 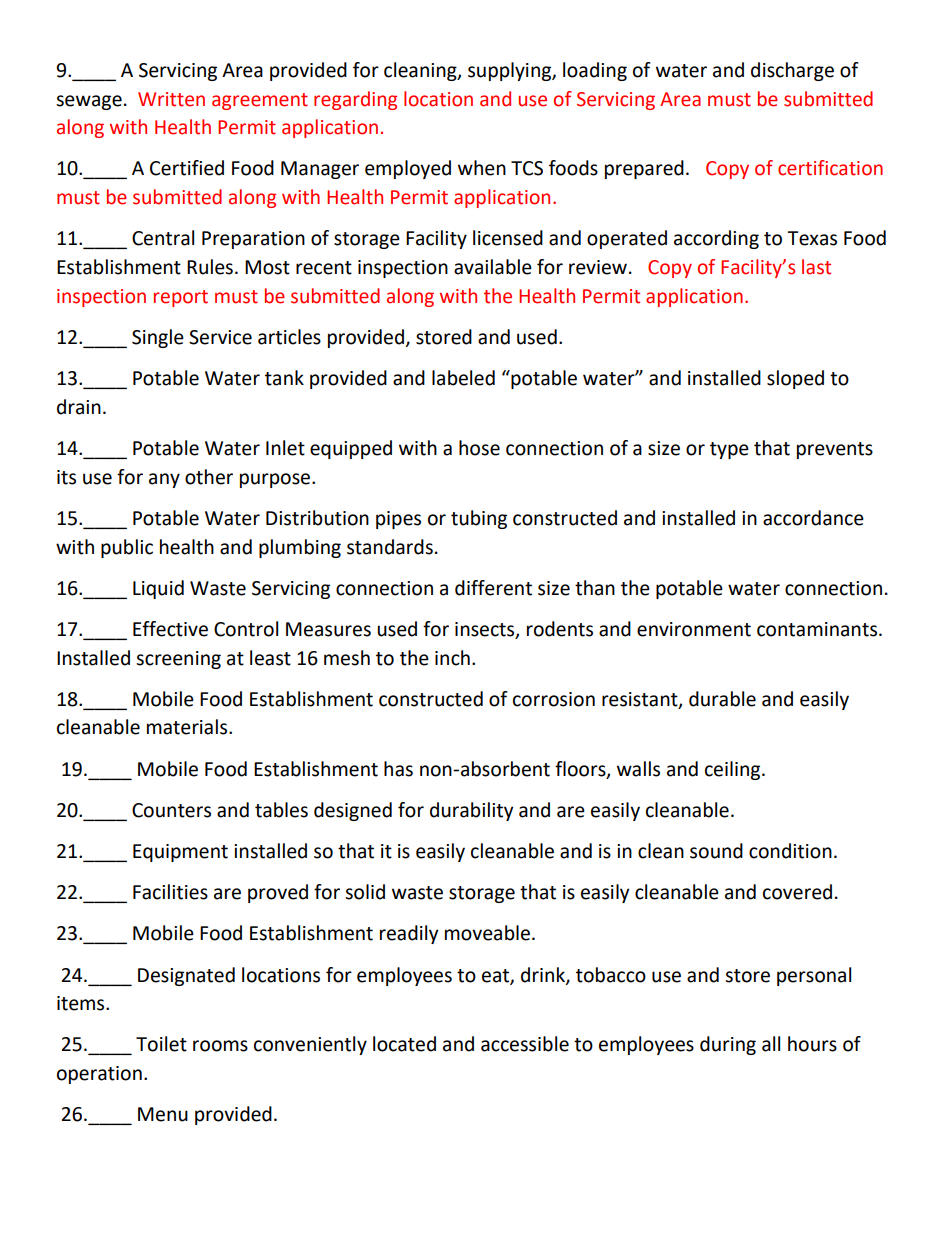 What do you see at coordinates (792, 71) in the document?
I see `discharge` at bounding box center [792, 71].
